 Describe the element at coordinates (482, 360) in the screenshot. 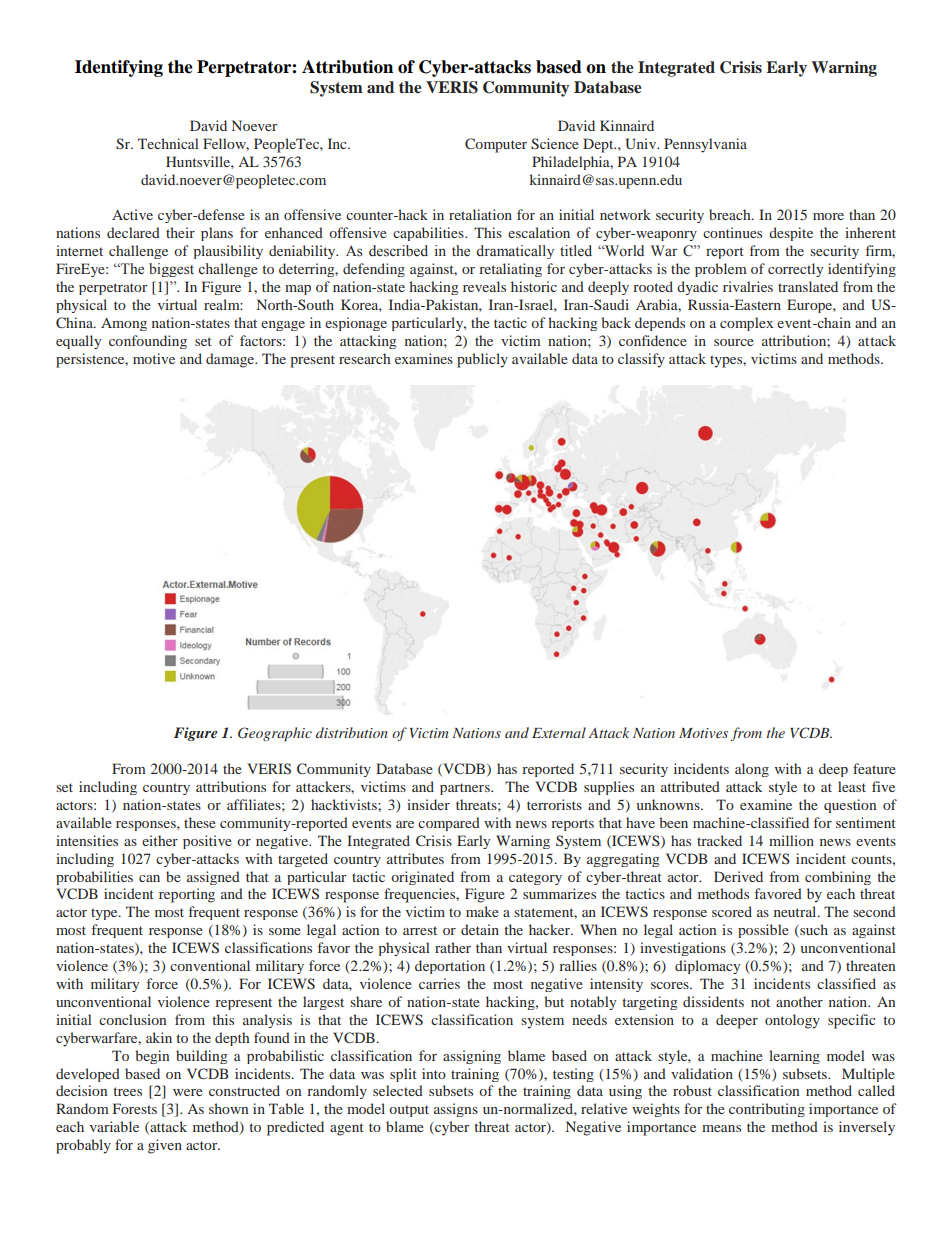

I see `publicly` at that location.
